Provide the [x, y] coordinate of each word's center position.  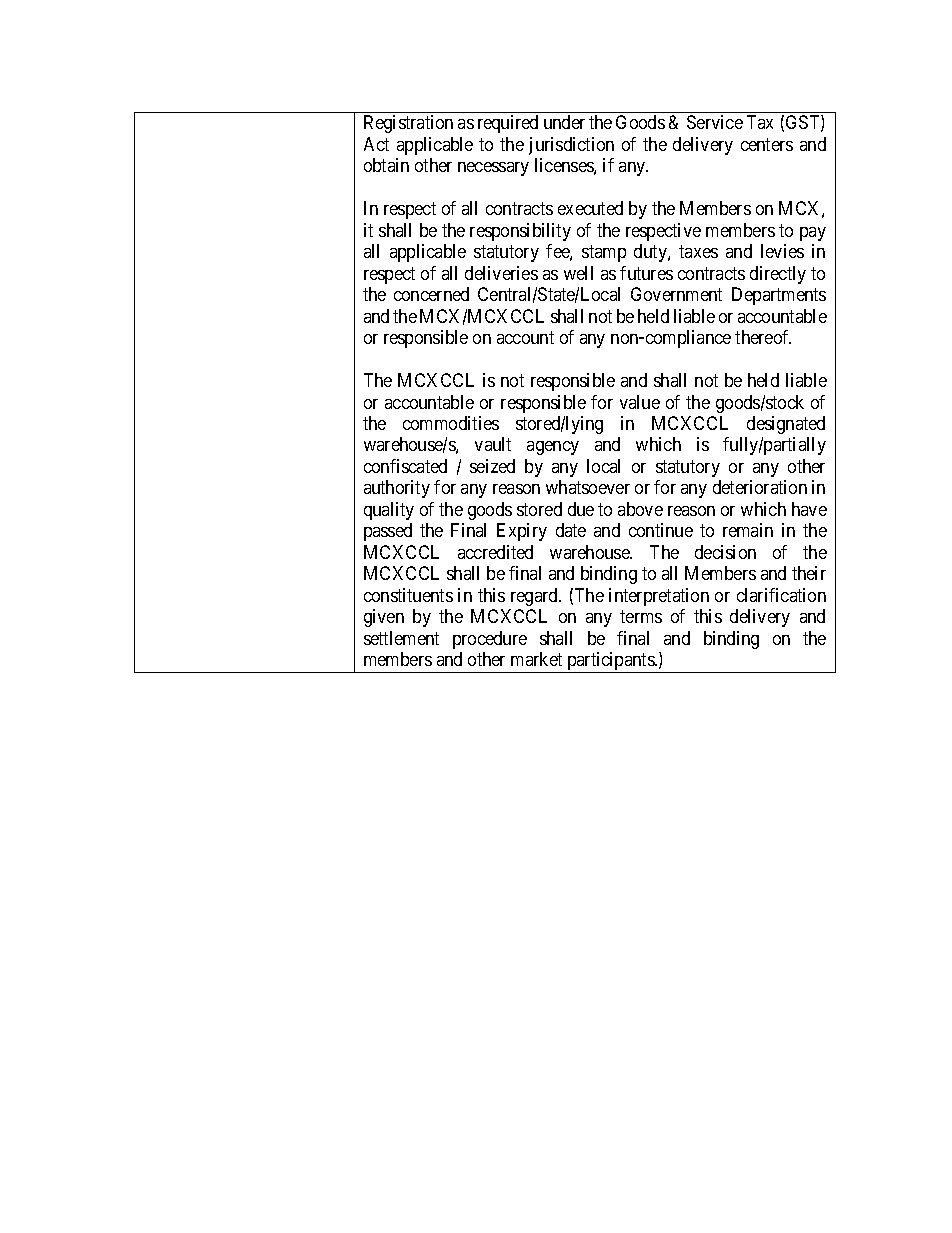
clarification [781, 595]
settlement [401, 638]
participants [610, 662]
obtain [386, 165]
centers [767, 144]
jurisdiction [571, 146]
